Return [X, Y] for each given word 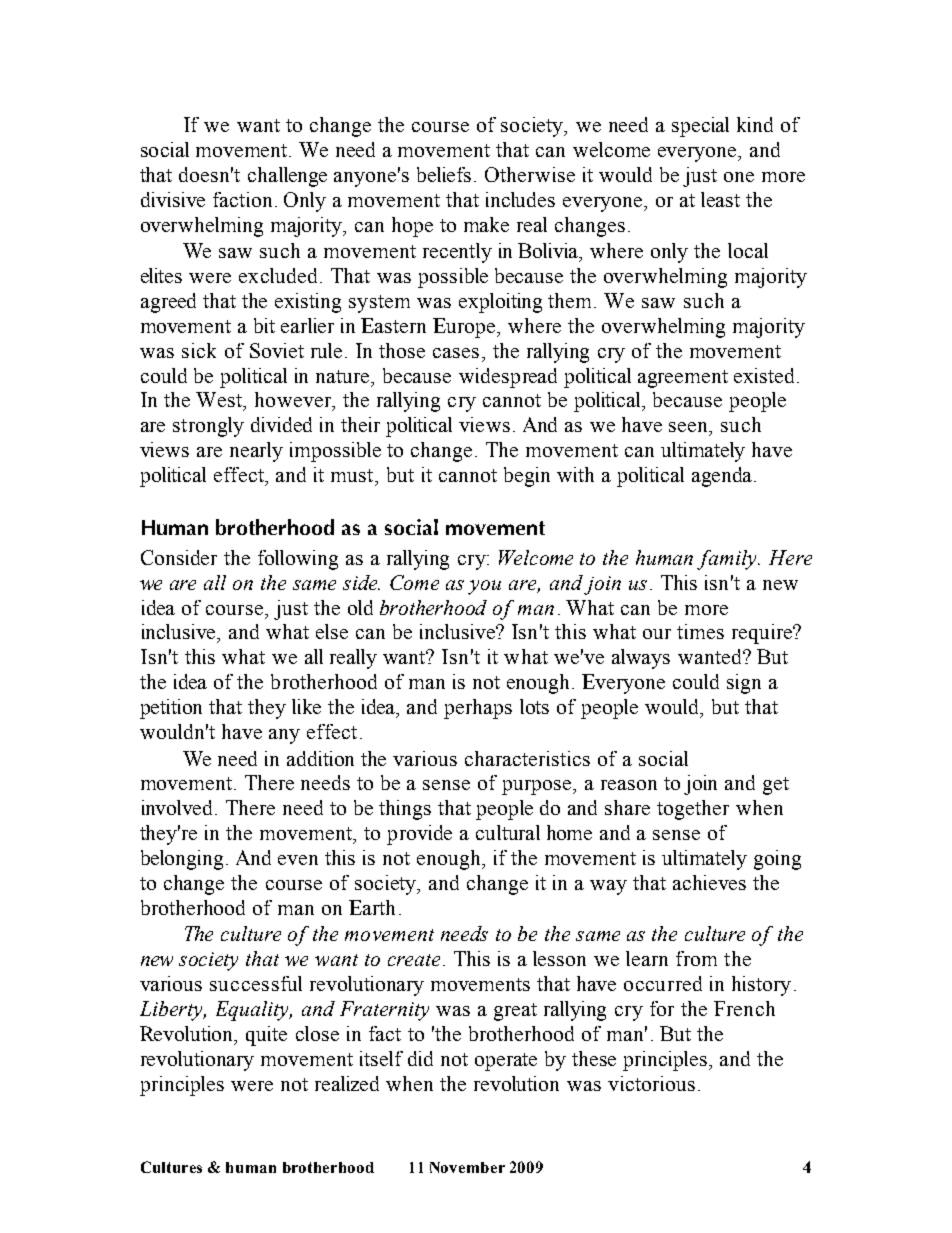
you [484, 587]
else [332, 631]
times [700, 631]
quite [266, 1036]
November [467, 1167]
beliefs [444, 174]
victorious [651, 1083]
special [700, 127]
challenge [287, 177]
